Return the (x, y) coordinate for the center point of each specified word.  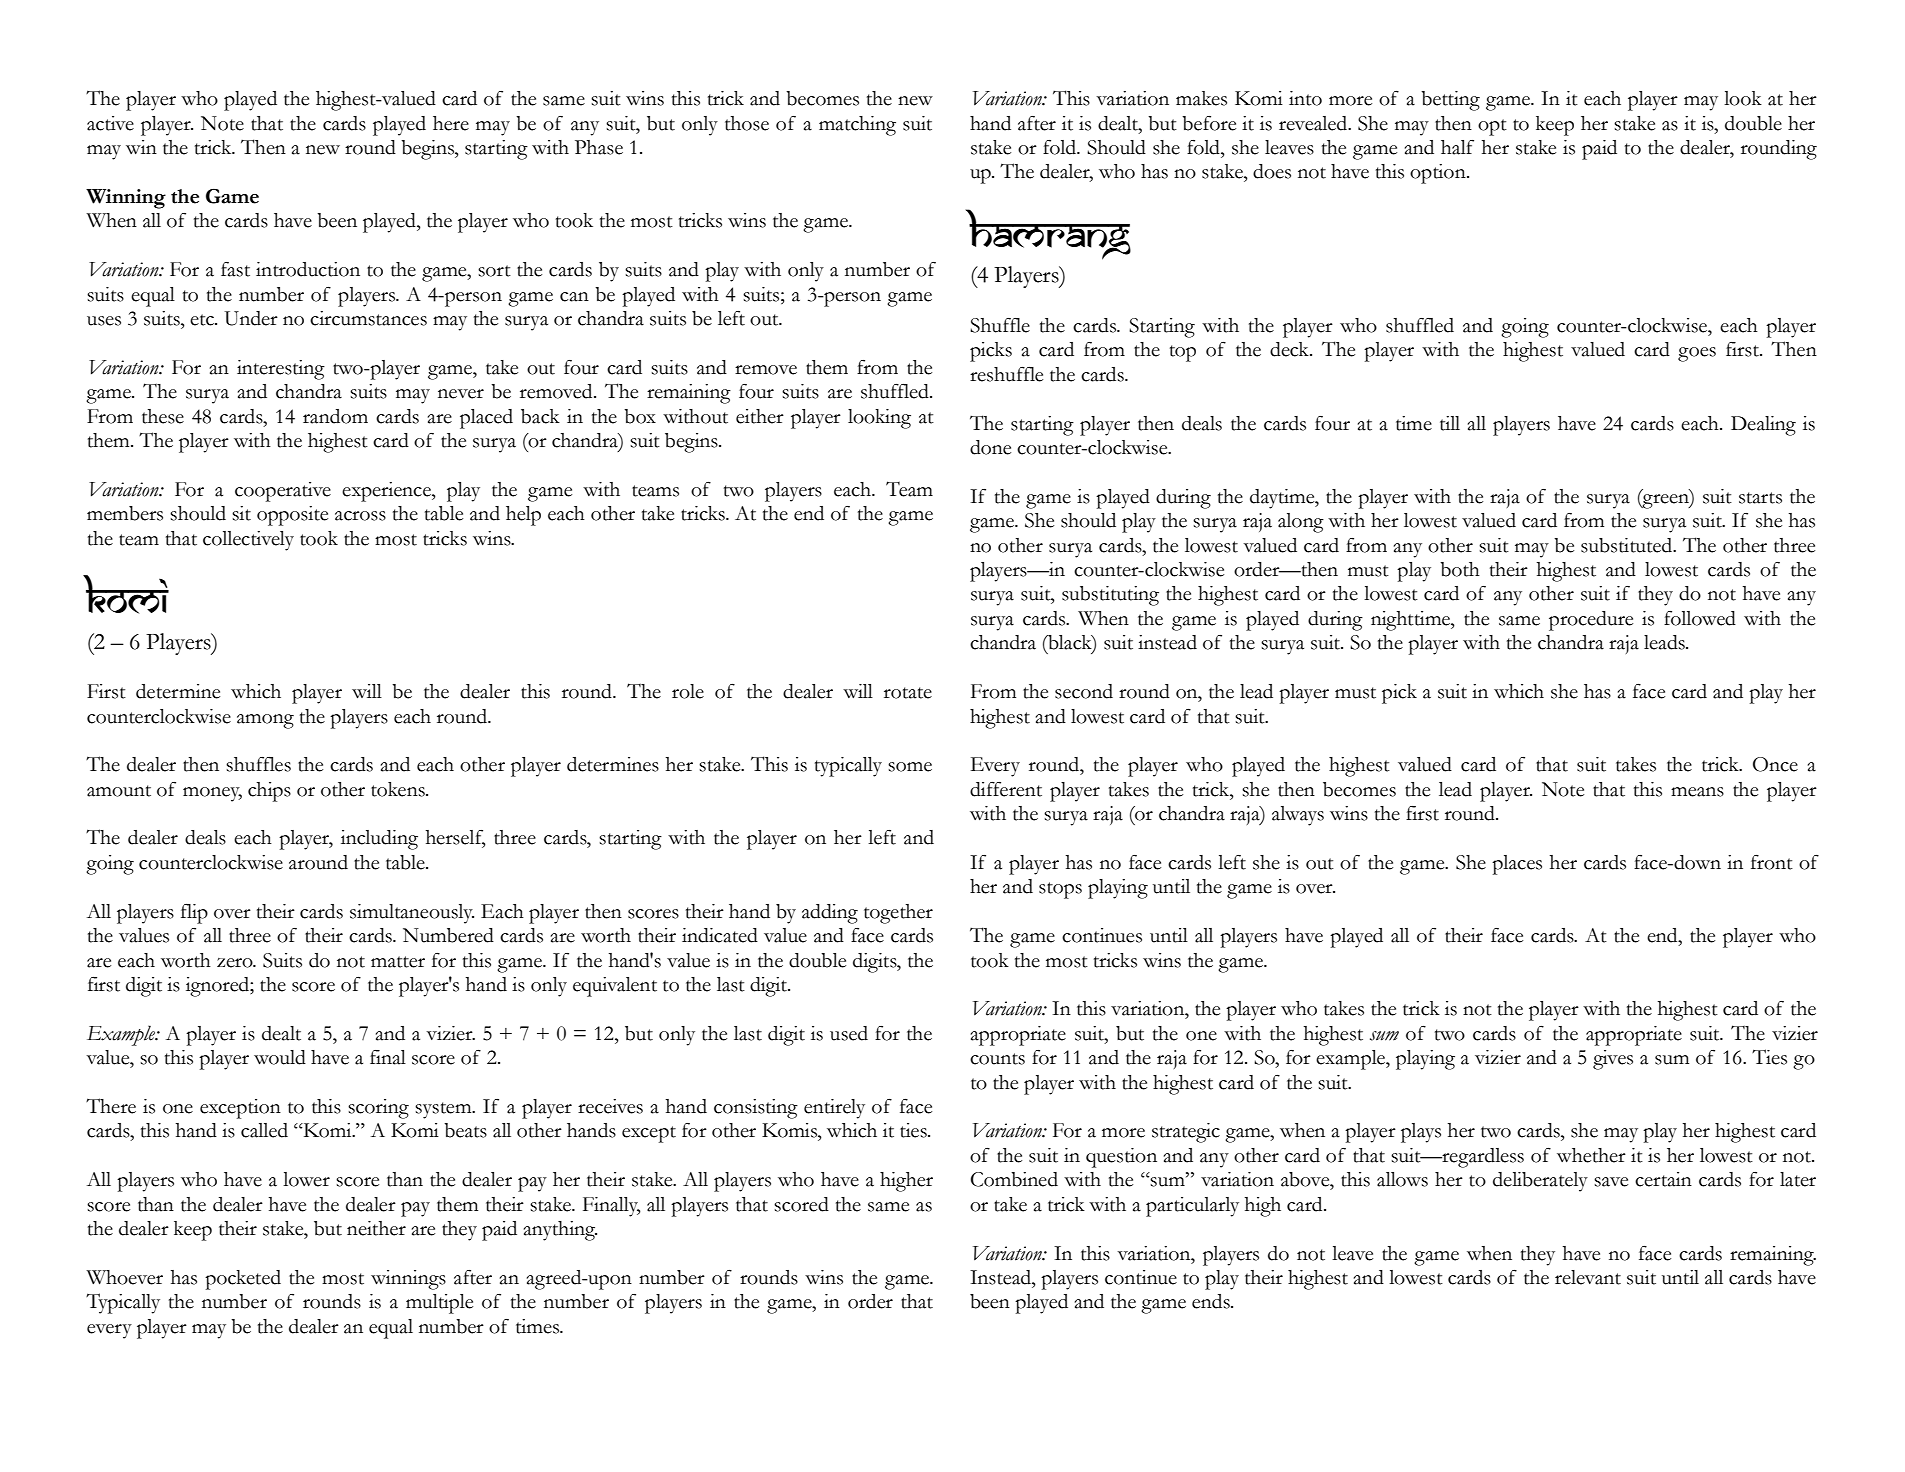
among (265, 721)
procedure (1591, 621)
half (1457, 147)
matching (857, 126)
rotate (908, 693)
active (110, 123)
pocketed (243, 1280)
